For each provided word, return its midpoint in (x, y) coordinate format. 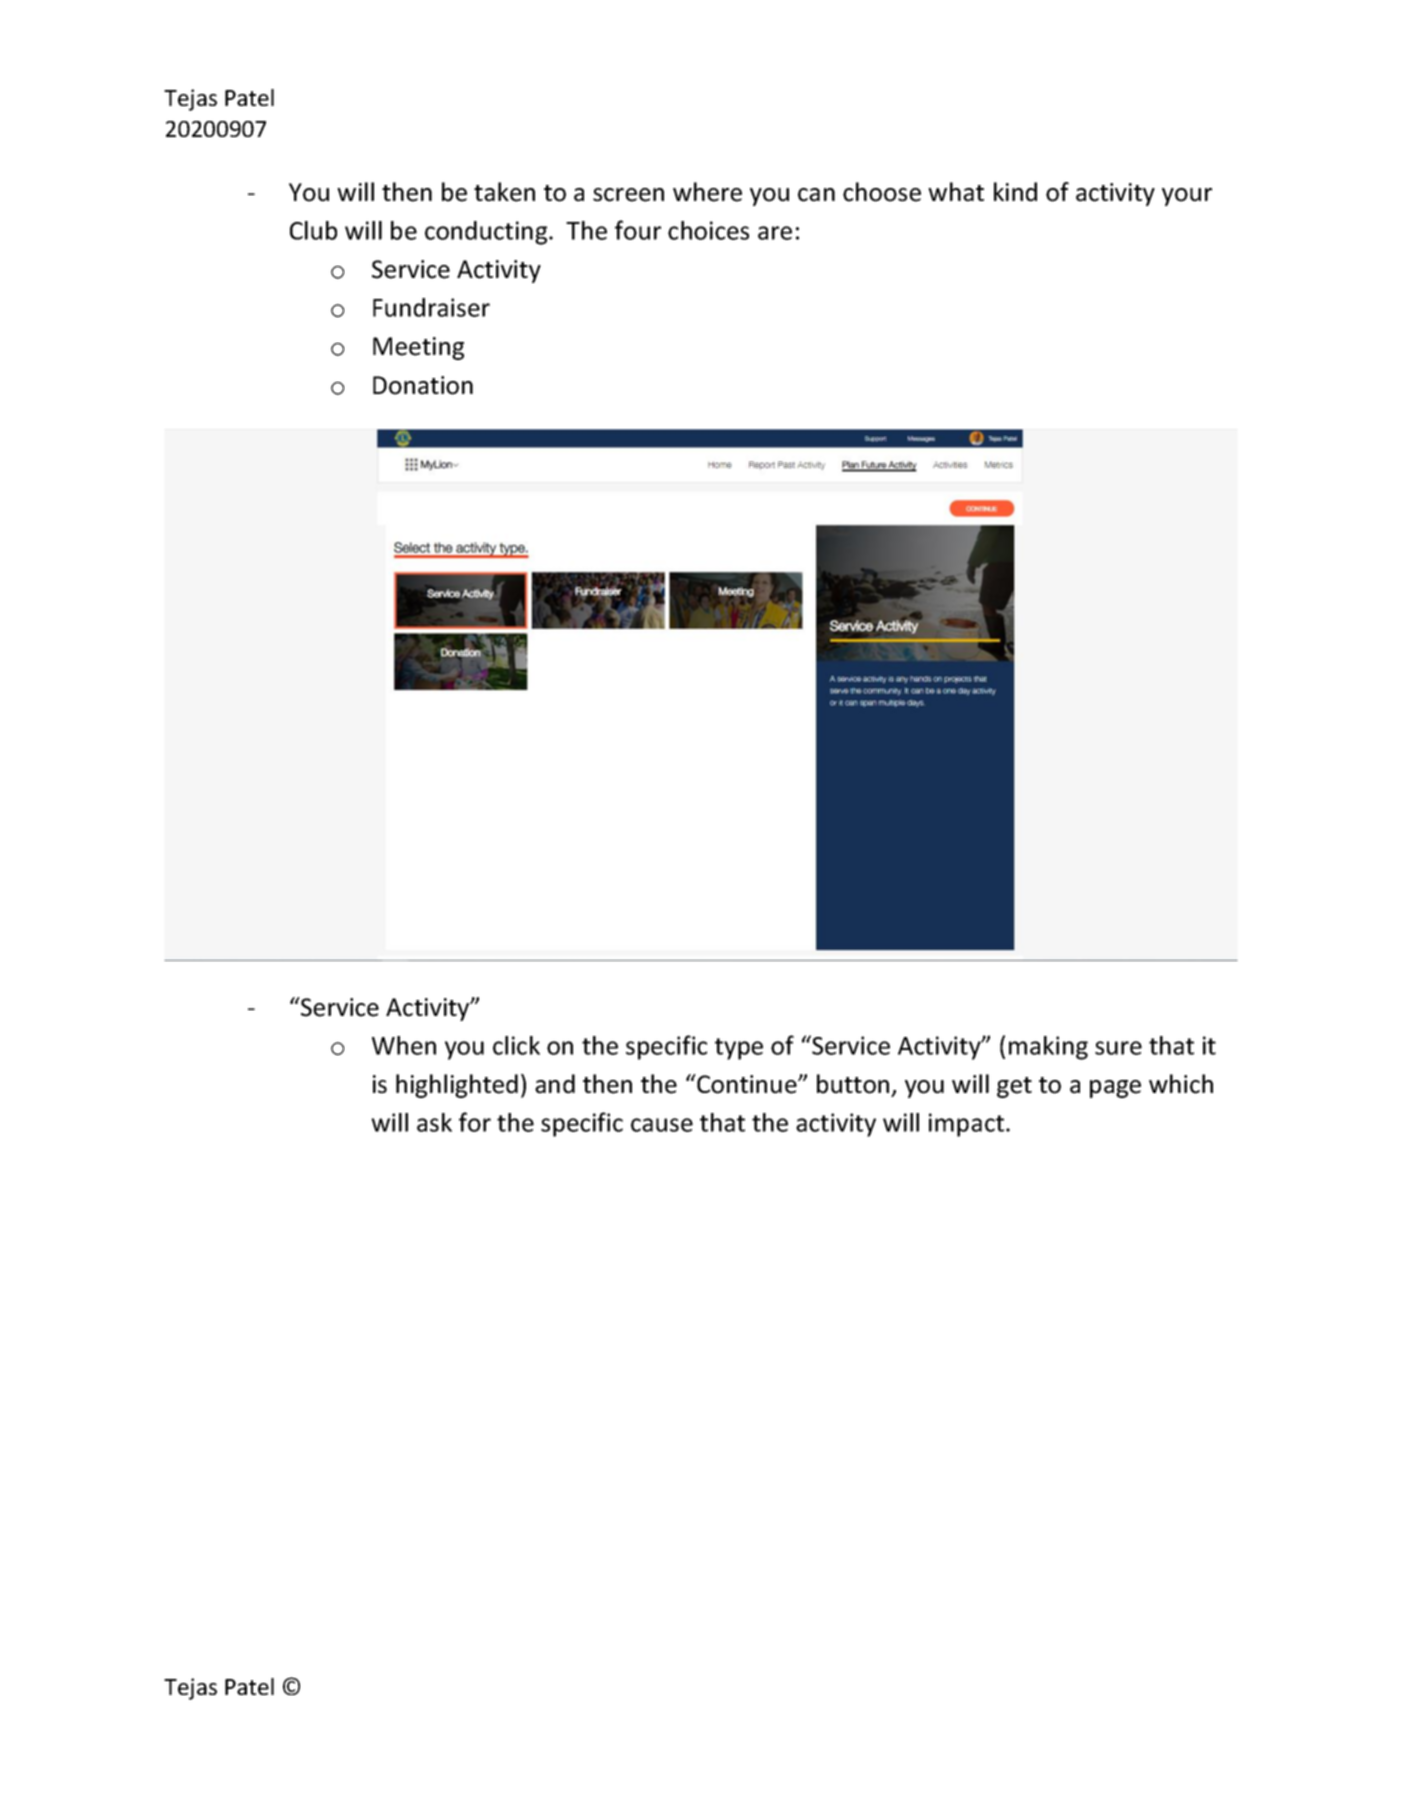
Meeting (418, 348)
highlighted (457, 1086)
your (1187, 197)
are (775, 233)
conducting (487, 233)
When (404, 1045)
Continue (747, 1084)
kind (1015, 192)
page (1115, 1089)
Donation (423, 385)
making (1048, 1048)
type (739, 1049)
